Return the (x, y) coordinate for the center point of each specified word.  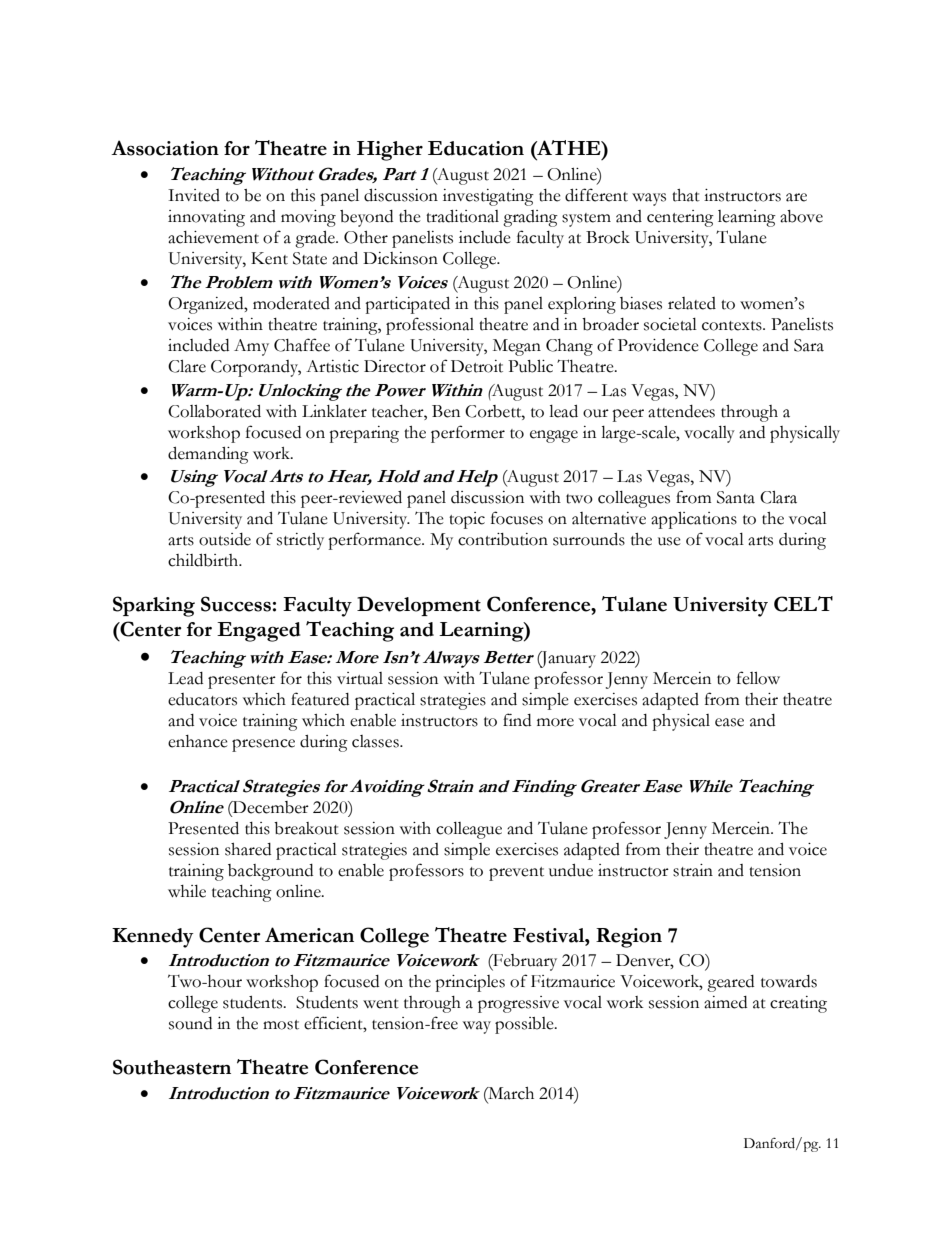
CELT (803, 604)
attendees (681, 411)
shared (248, 849)
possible (525, 1025)
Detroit (477, 366)
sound (190, 1023)
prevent (516, 874)
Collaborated (214, 411)
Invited (194, 195)
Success (236, 604)
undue (571, 870)
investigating (488, 197)
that (686, 195)
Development (419, 606)
